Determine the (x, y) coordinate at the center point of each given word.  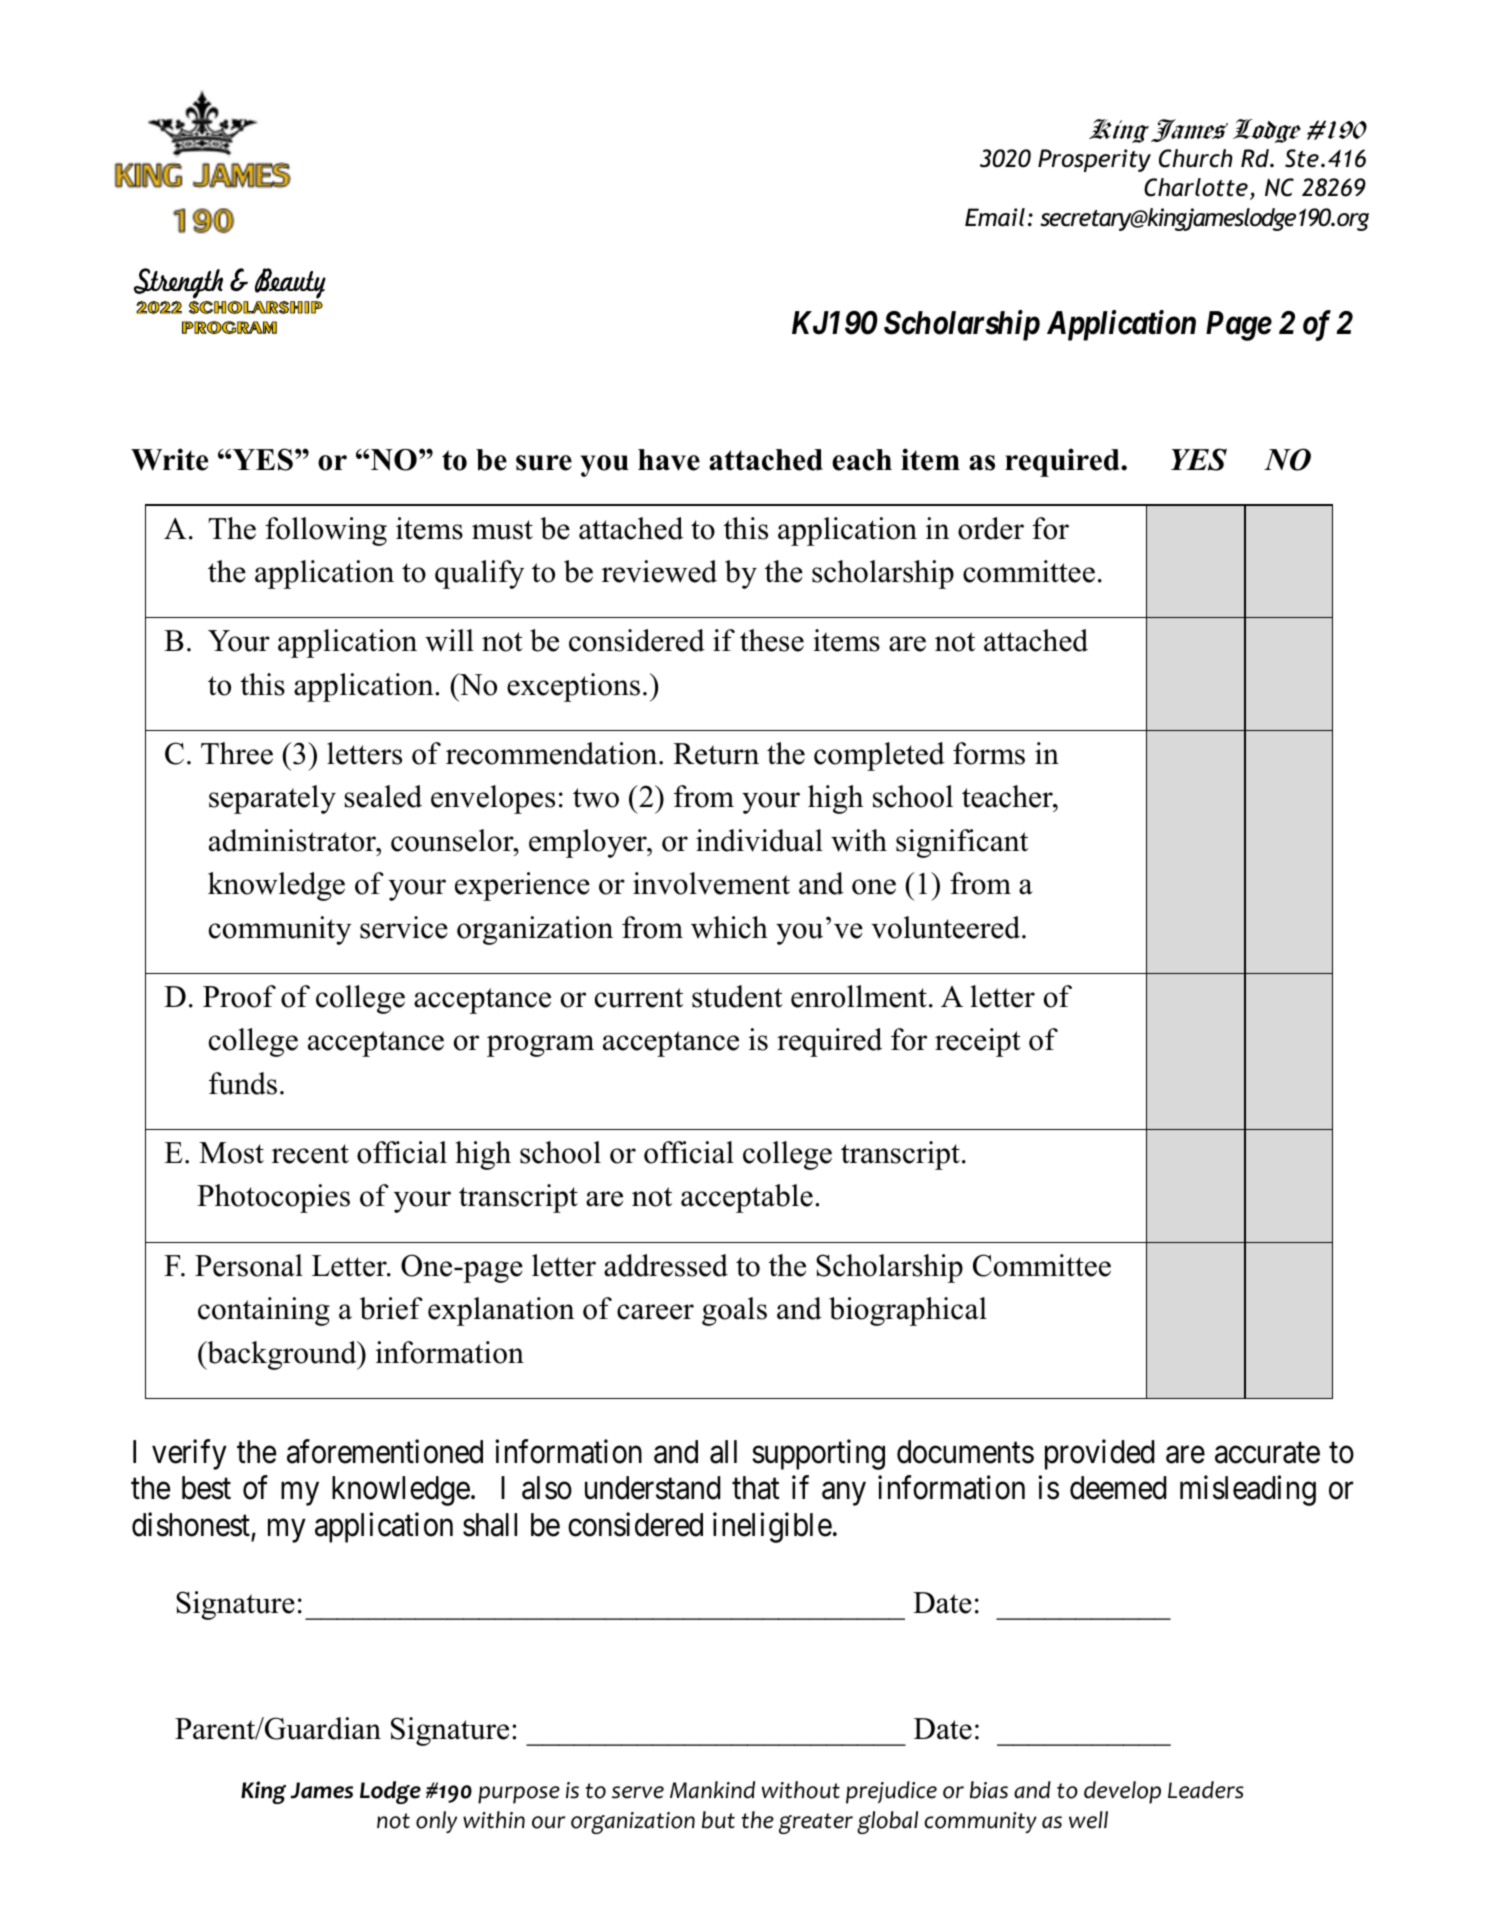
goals (734, 1311)
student (737, 996)
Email (995, 217)
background (282, 1355)
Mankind (712, 1790)
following (326, 531)
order (991, 528)
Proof (239, 996)
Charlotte (1196, 187)
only (436, 1822)
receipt (978, 1042)
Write (169, 459)
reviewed (659, 571)
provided (1100, 1455)
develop (1122, 1792)
